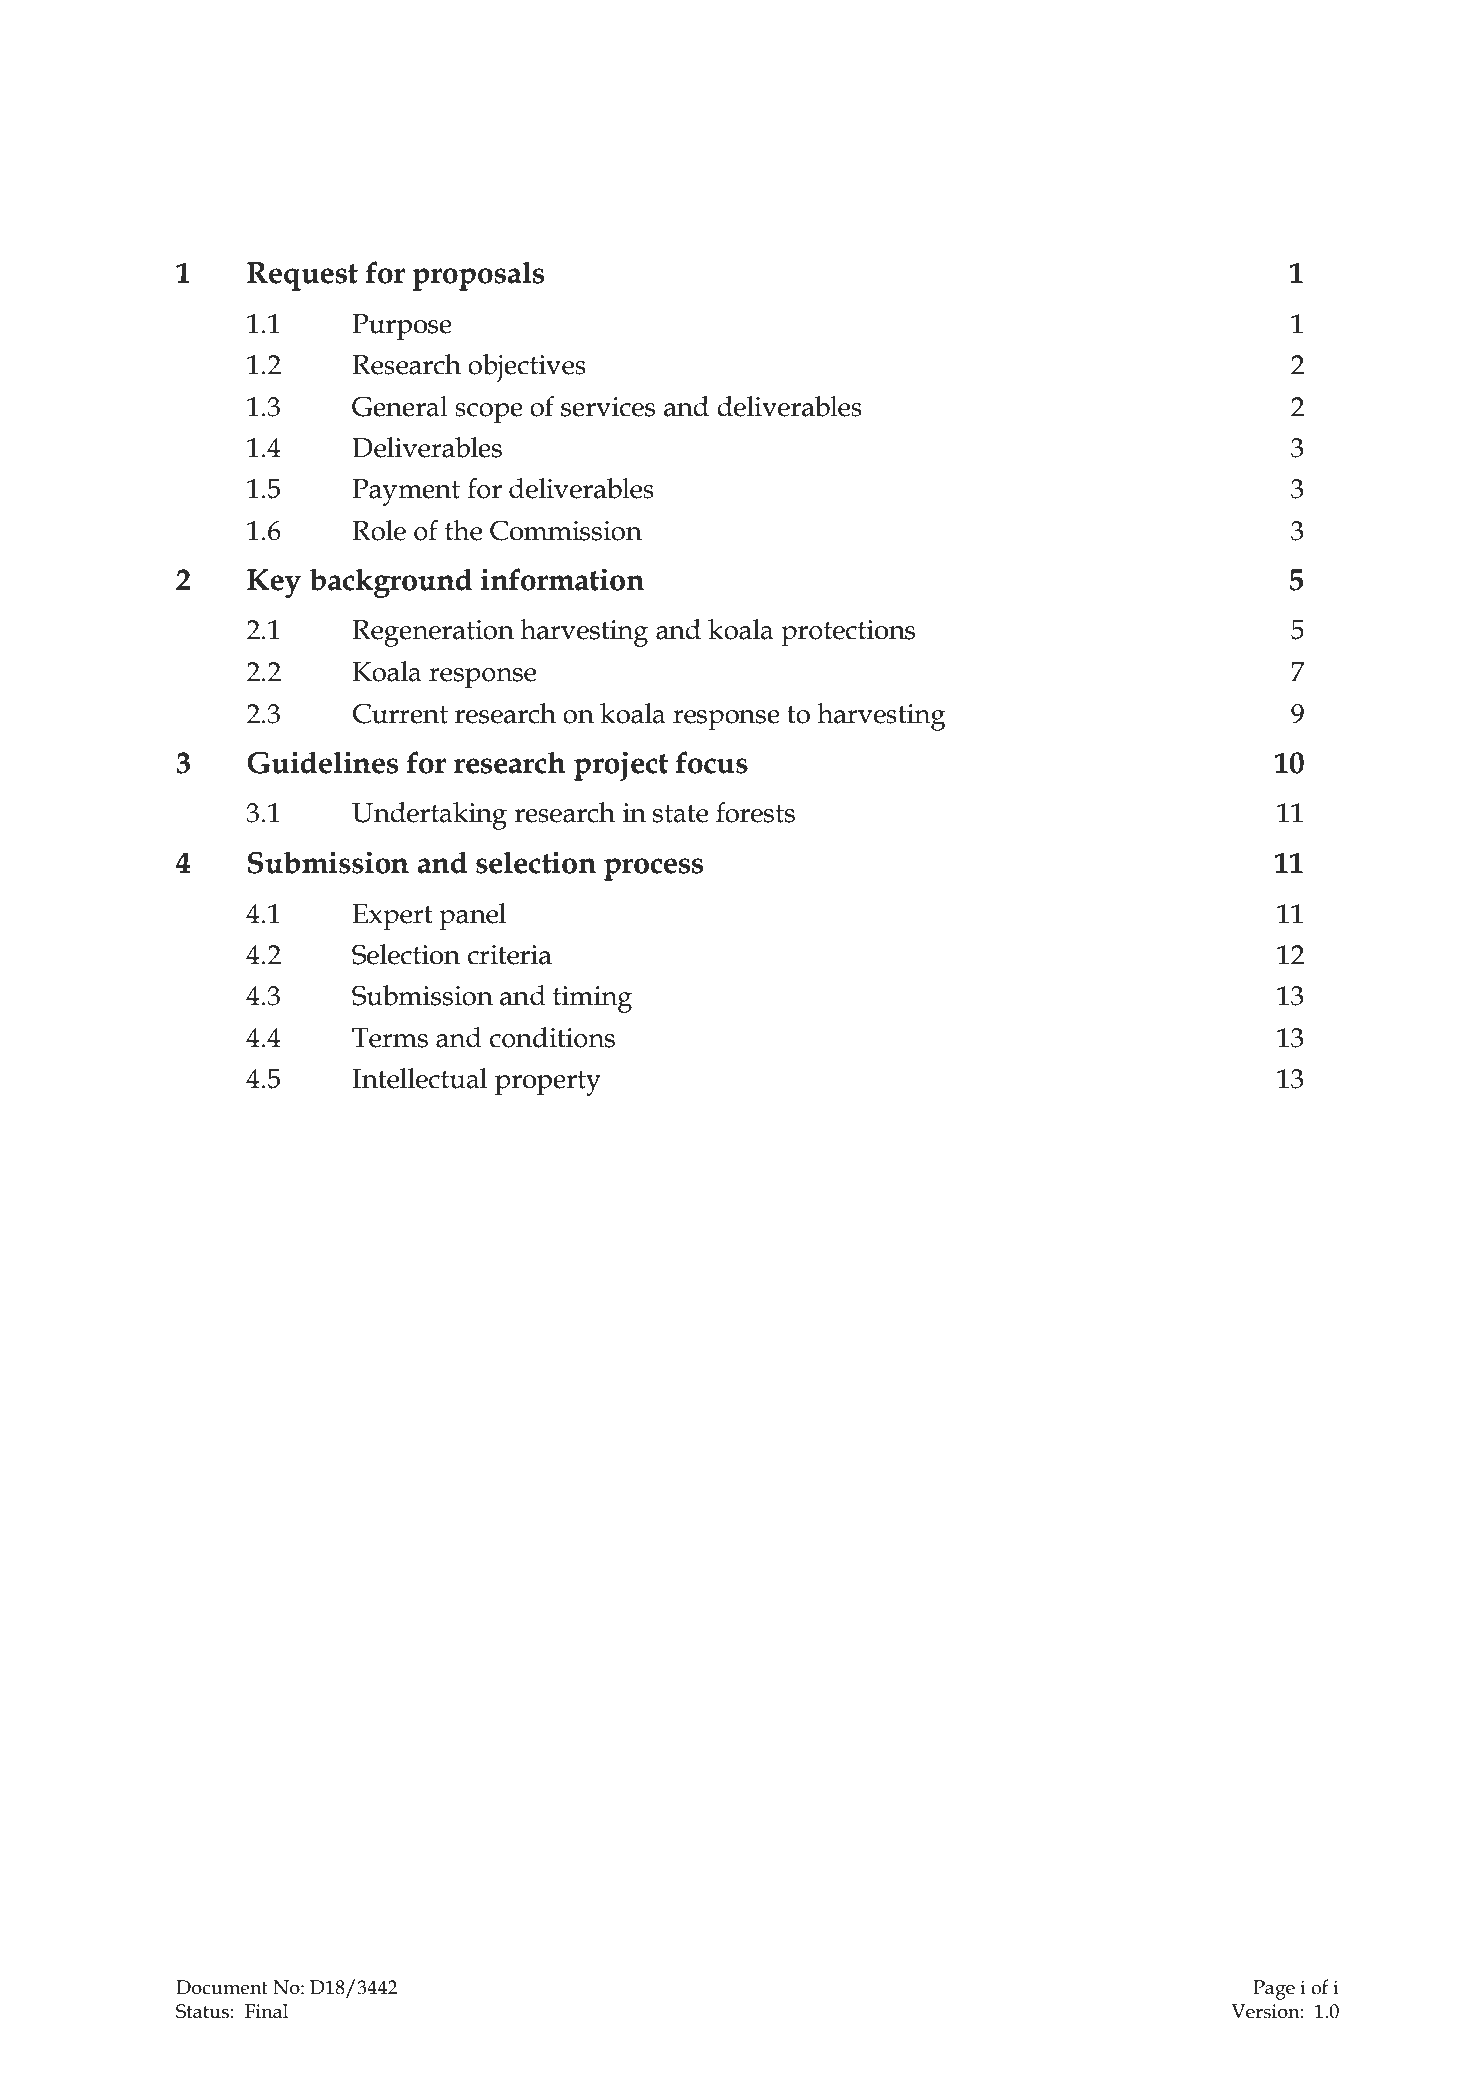  Describe the element at coordinates (1274, 1990) in the screenshot. I see `Page` at that location.
